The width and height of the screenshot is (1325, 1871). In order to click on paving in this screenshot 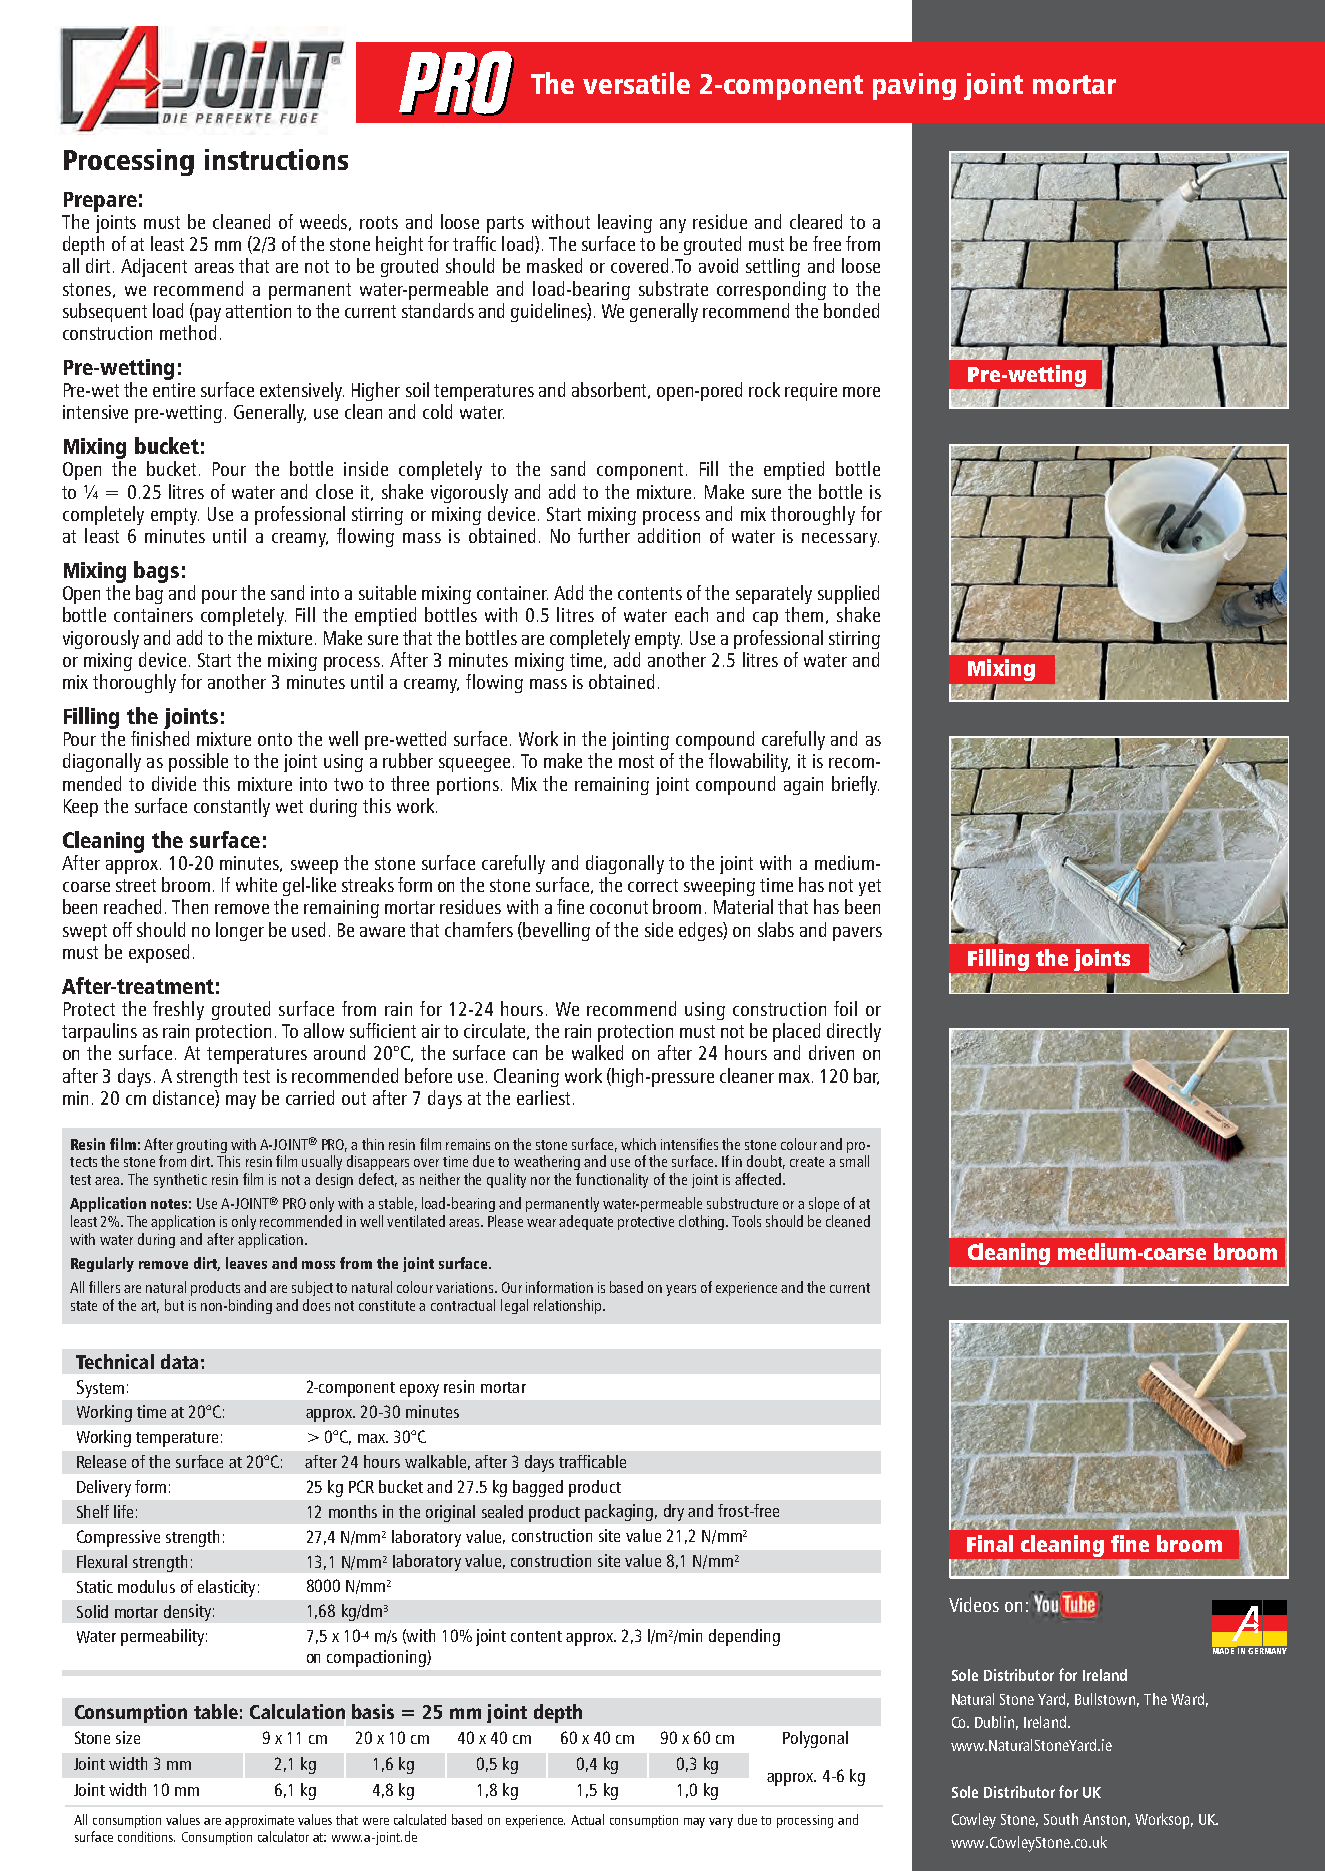, I will do `click(914, 86)`.
